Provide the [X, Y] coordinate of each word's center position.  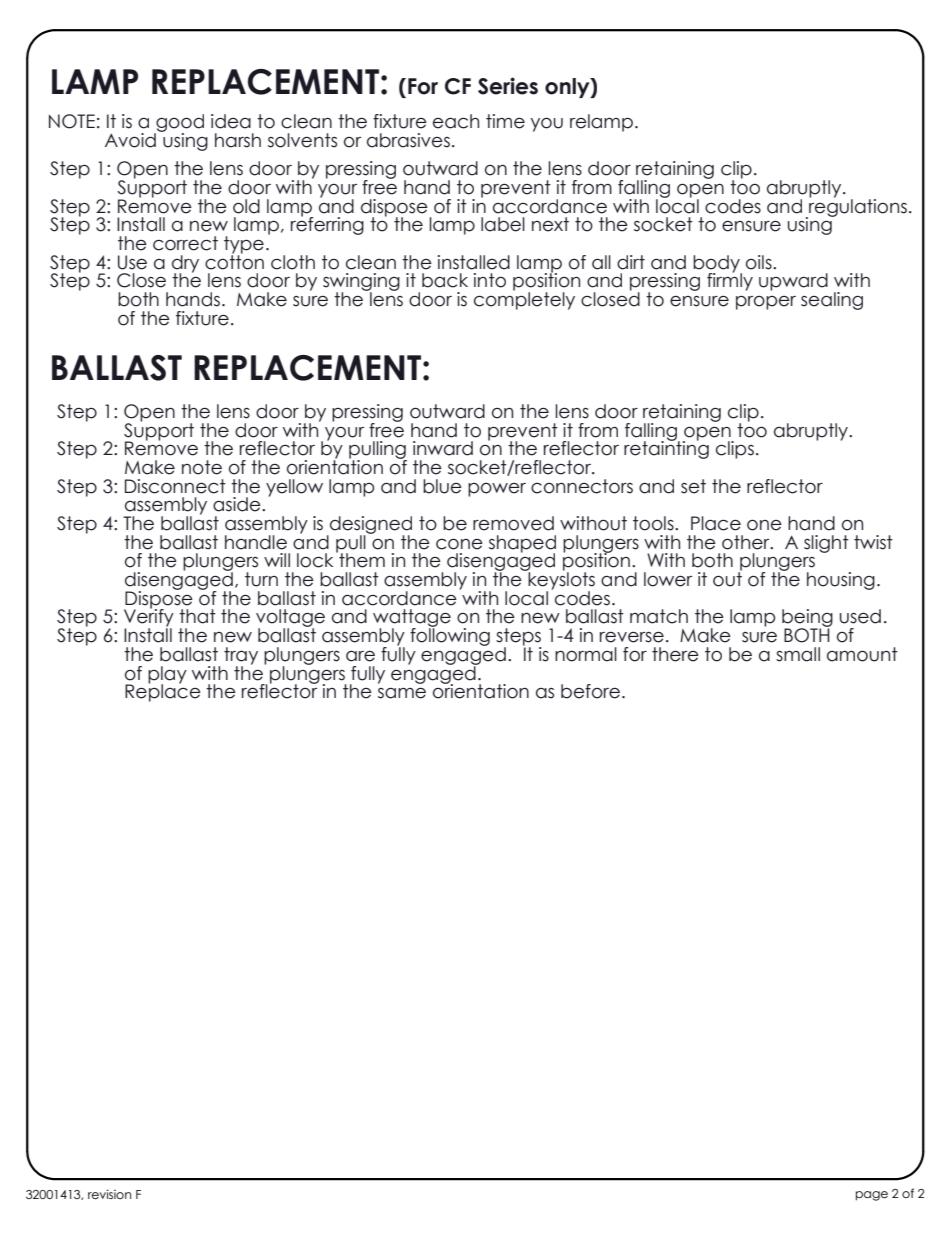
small [798, 654]
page [872, 1196]
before [592, 691]
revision [109, 1194]
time [505, 121]
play [167, 676]
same [402, 693]
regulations [857, 207]
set [693, 486]
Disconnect [175, 486]
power [497, 490]
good [179, 124]
